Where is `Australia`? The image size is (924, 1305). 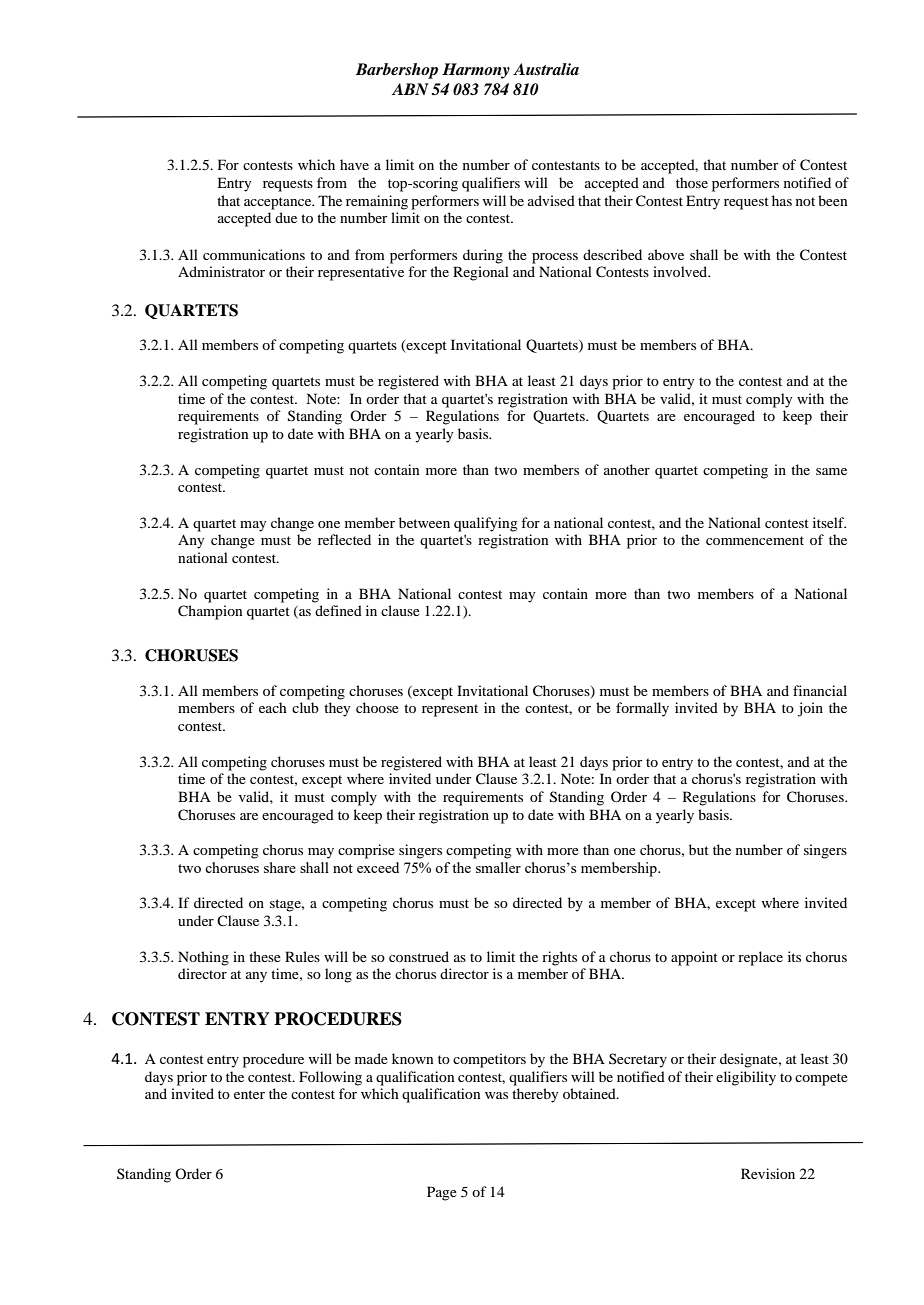 Australia is located at coordinates (546, 69).
